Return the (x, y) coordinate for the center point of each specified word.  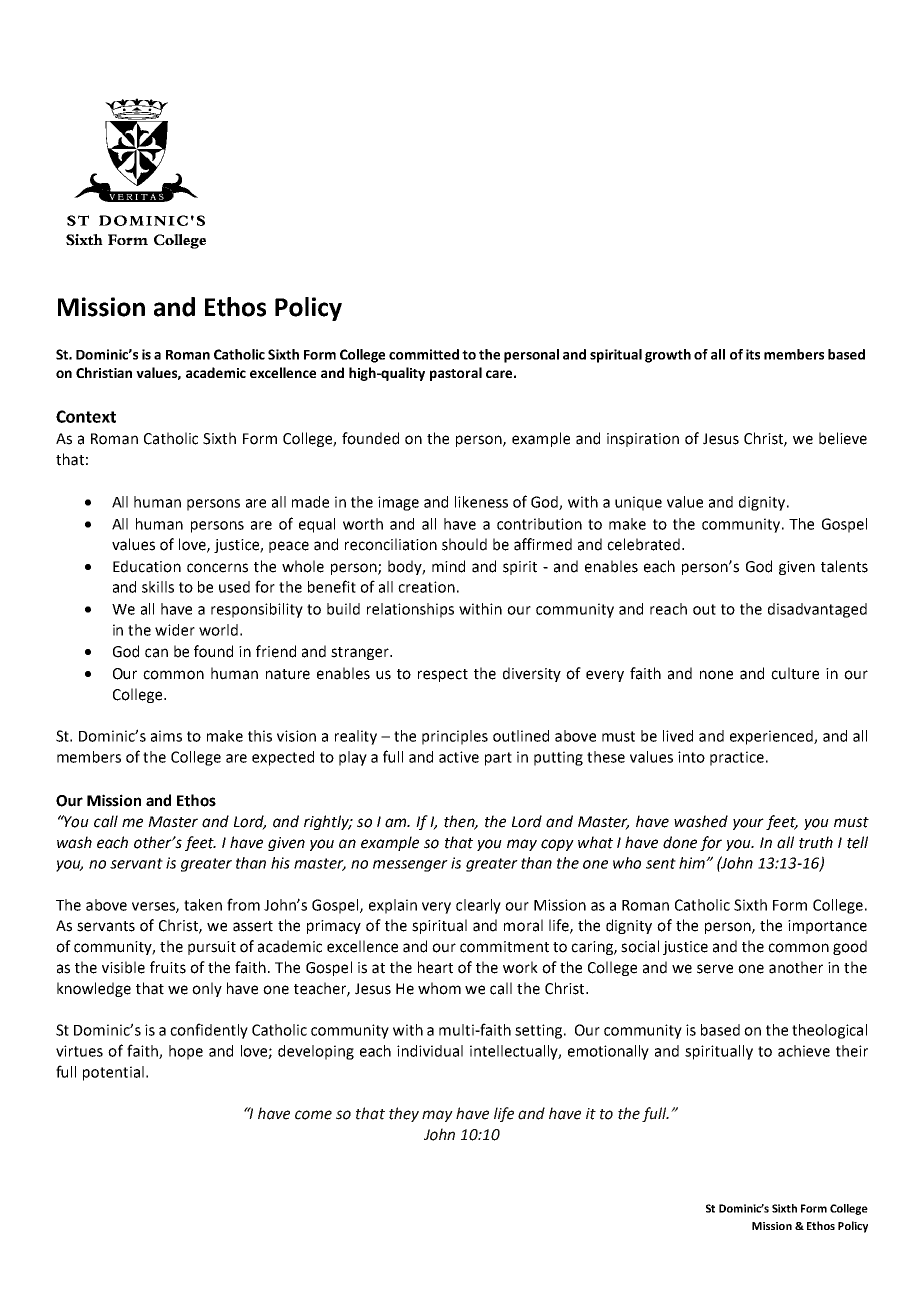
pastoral (456, 374)
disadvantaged (817, 610)
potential (113, 1073)
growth (668, 356)
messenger (410, 866)
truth (816, 842)
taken (203, 905)
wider (175, 630)
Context (86, 416)
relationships (410, 610)
